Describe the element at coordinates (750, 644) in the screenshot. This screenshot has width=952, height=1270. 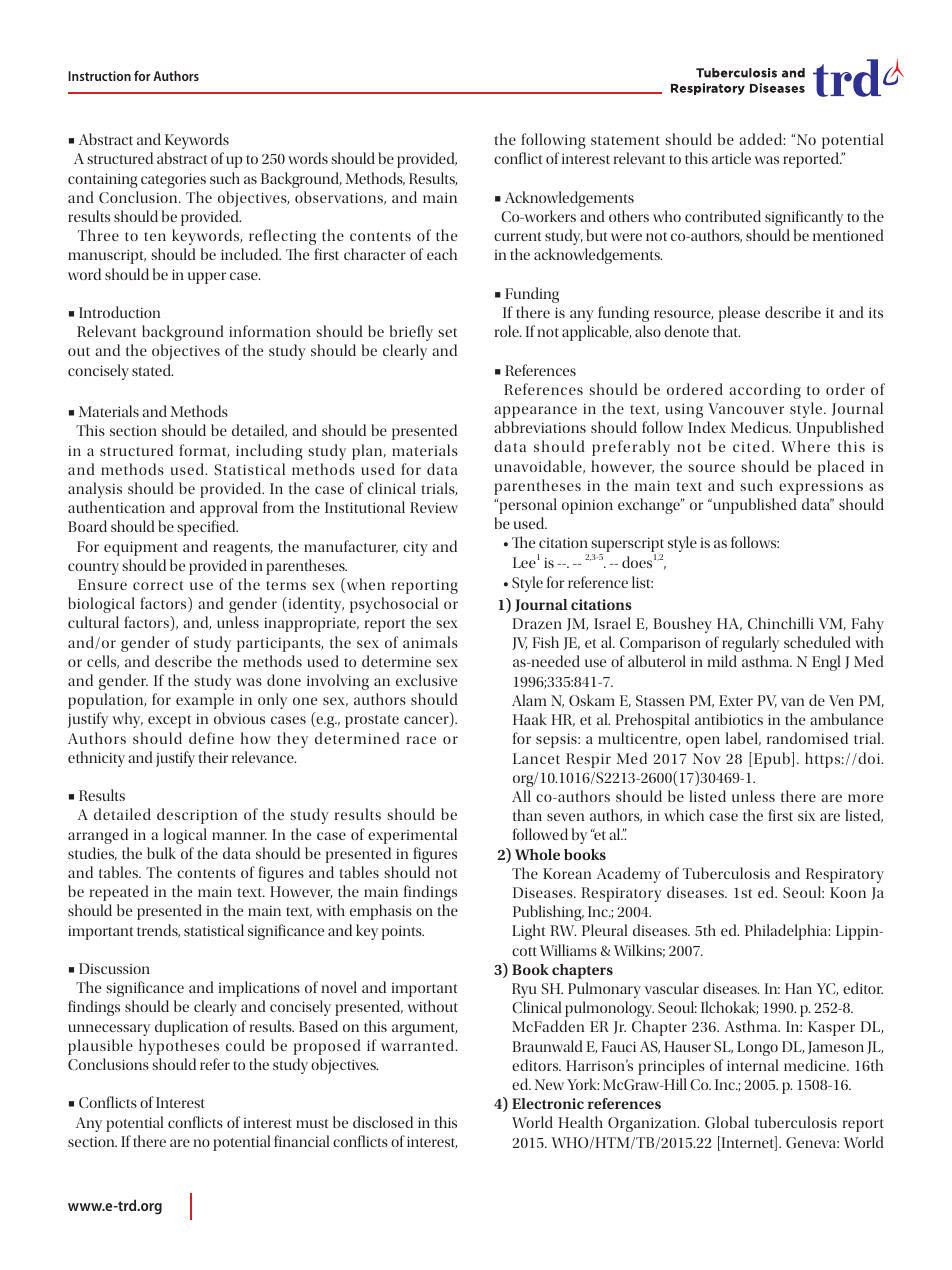
I see `regularly` at that location.
